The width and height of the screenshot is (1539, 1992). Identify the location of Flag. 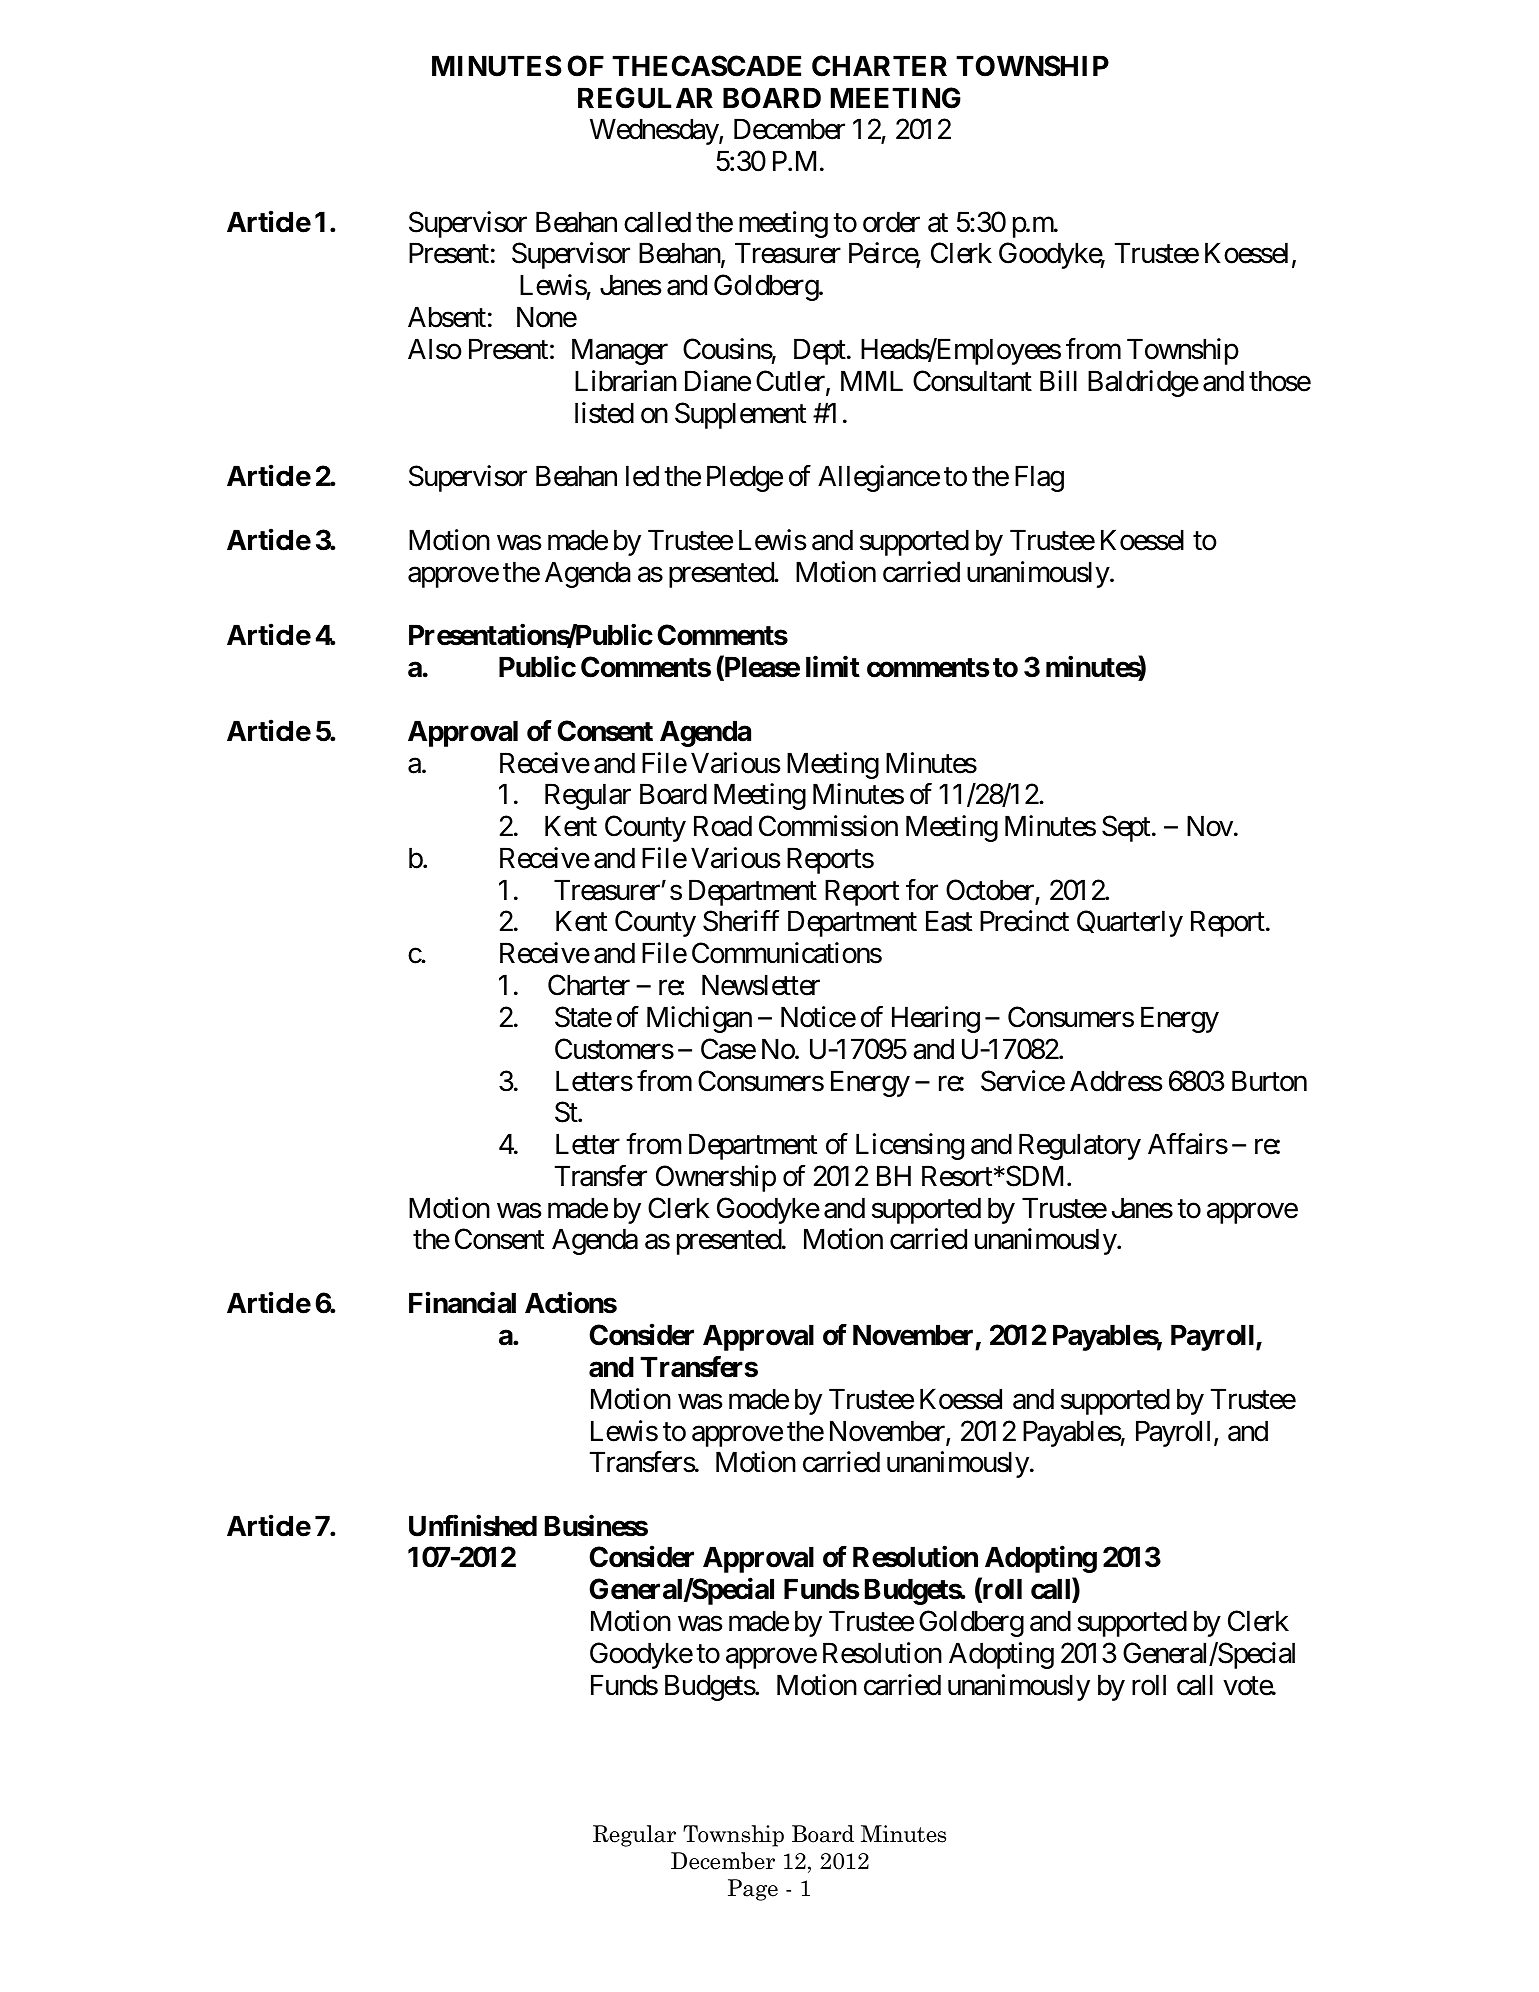
(1039, 478).
